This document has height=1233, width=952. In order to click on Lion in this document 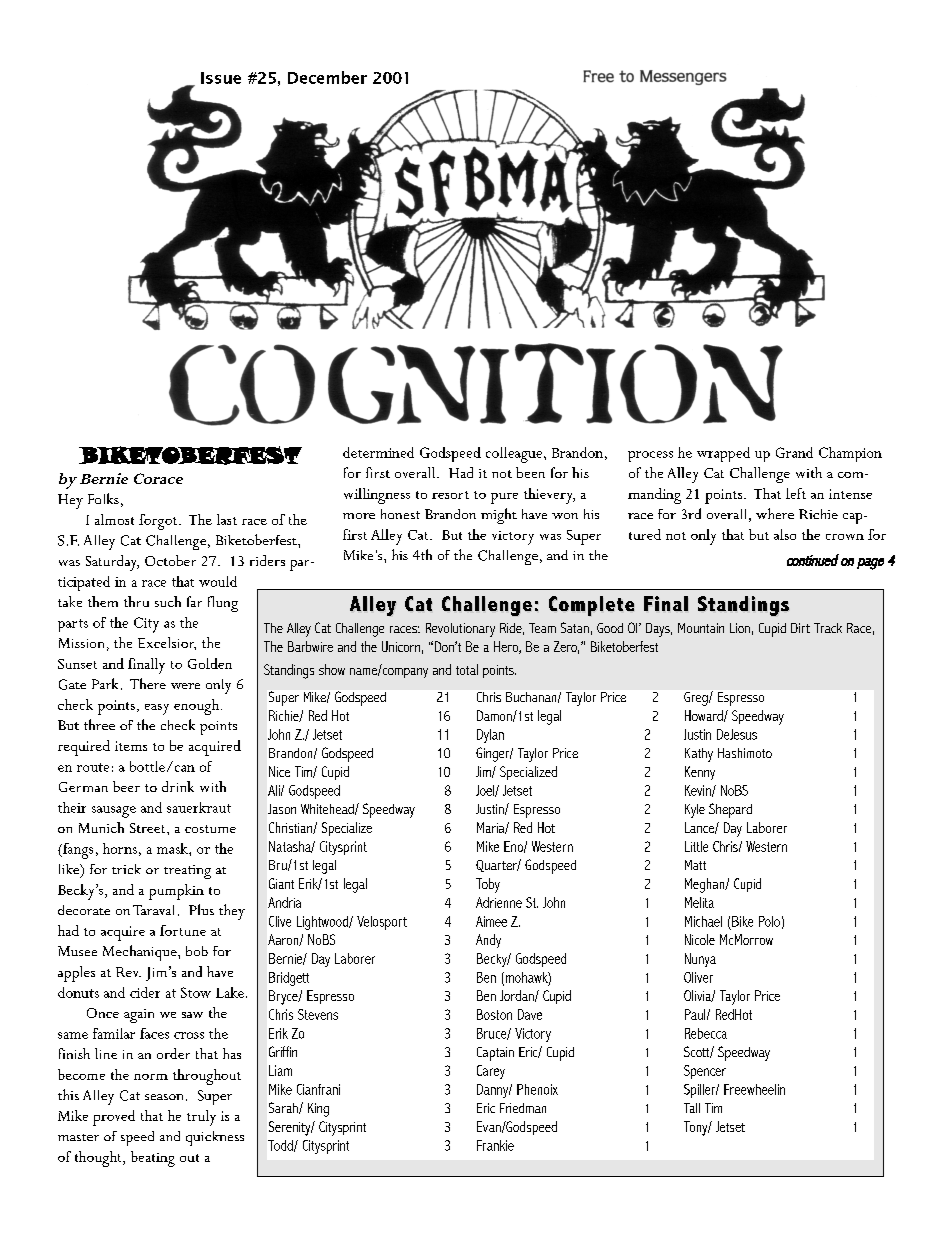, I will do `click(740, 628)`.
